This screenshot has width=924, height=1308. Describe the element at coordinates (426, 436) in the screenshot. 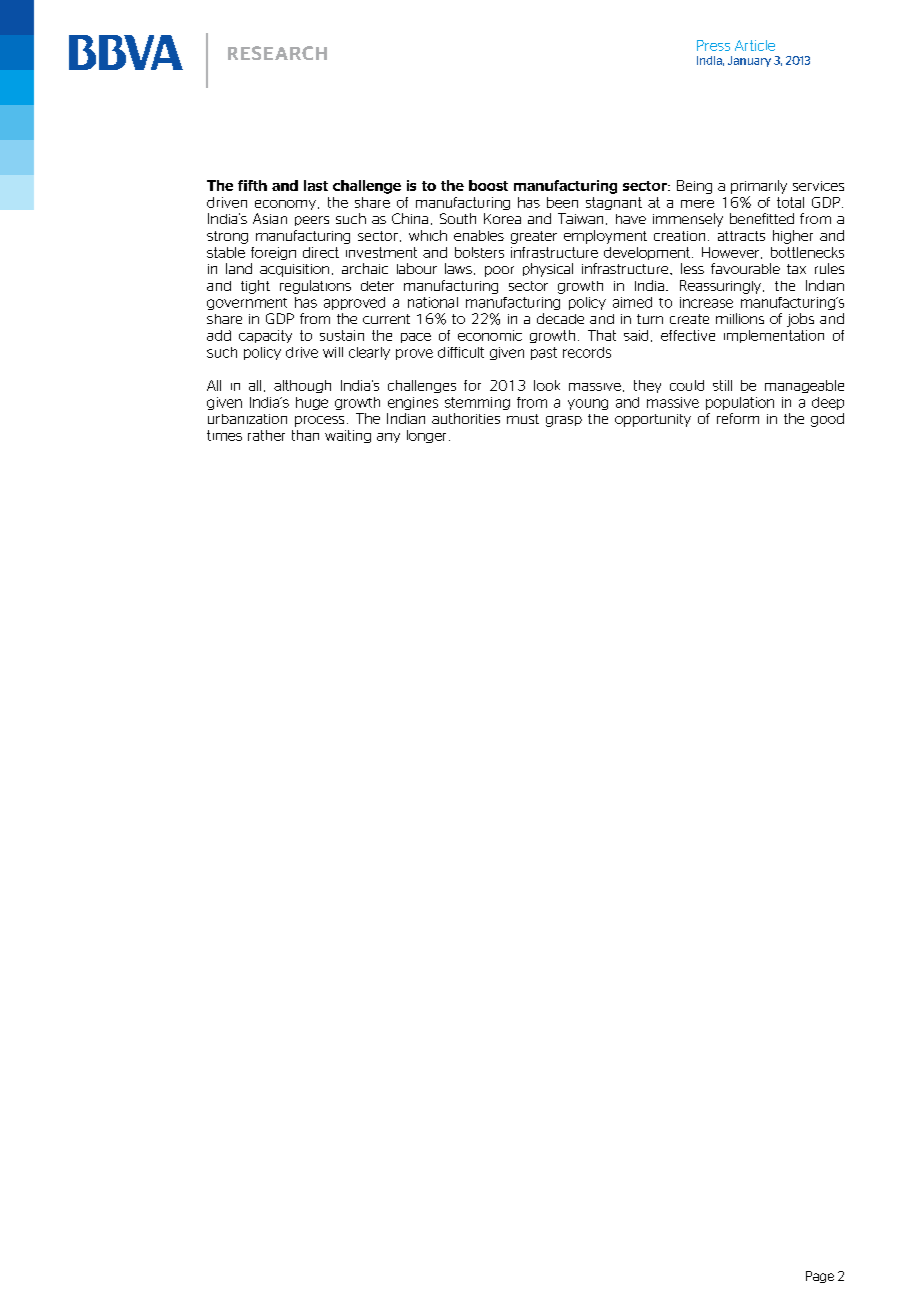

I see `longer` at that location.
